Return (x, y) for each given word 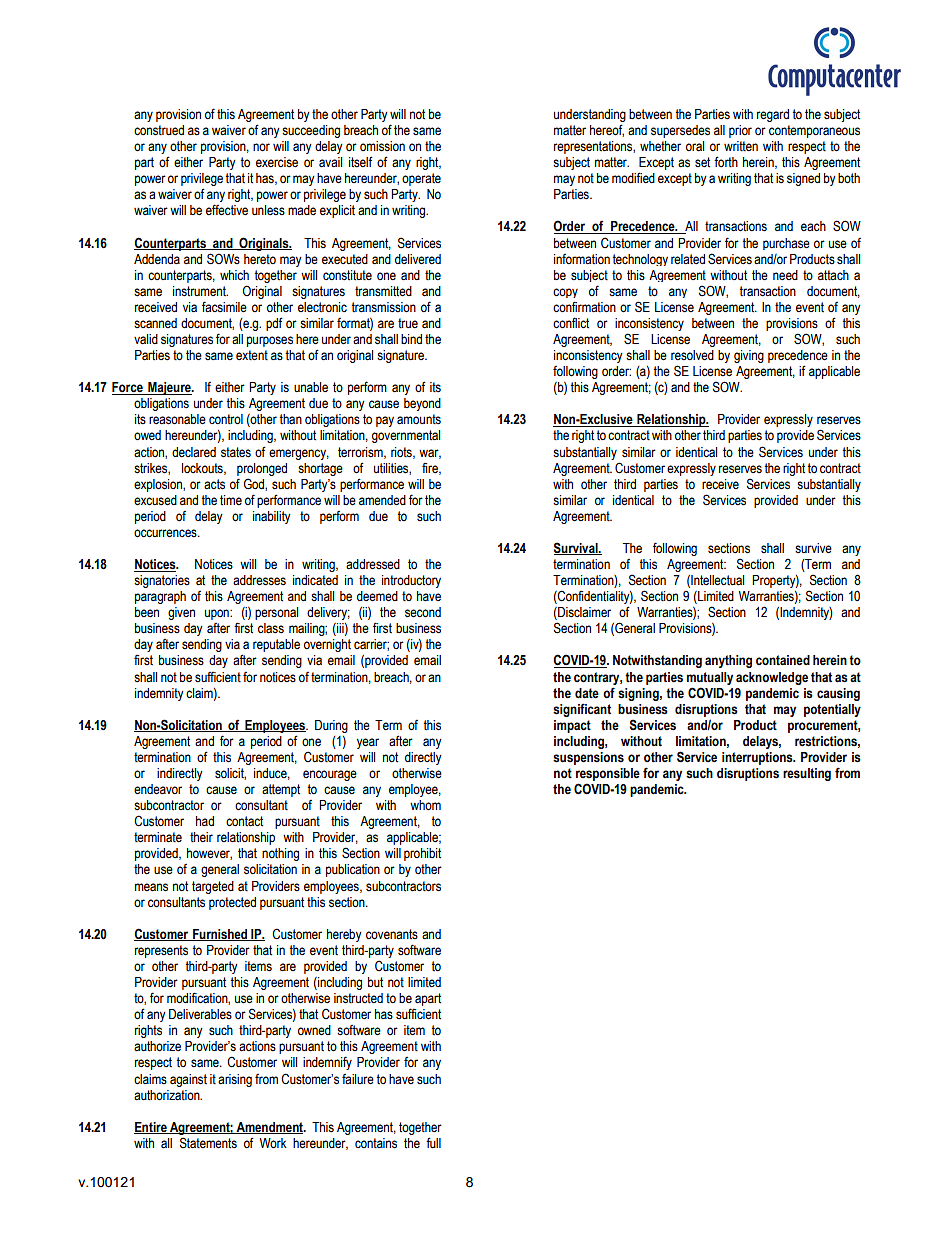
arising (235, 1080)
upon (218, 614)
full (433, 1142)
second (423, 612)
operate (421, 179)
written (741, 146)
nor (261, 147)
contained (783, 660)
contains (376, 1143)
